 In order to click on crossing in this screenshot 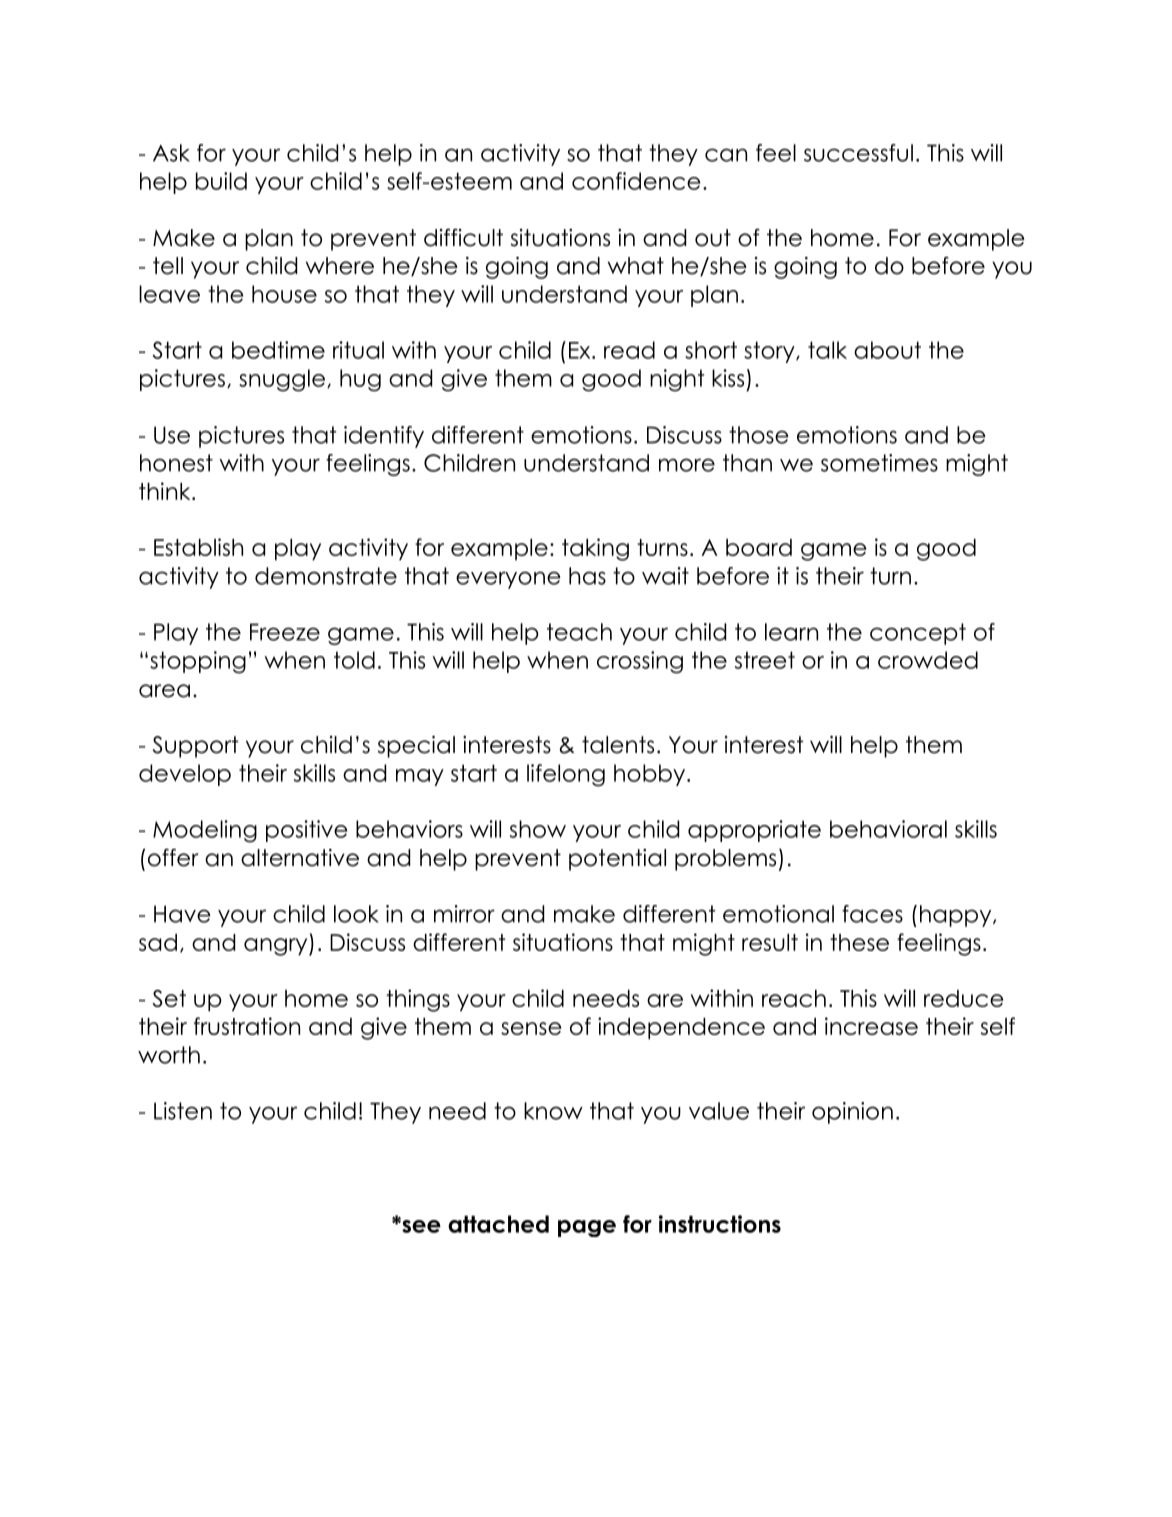, I will do `click(640, 662)`.
